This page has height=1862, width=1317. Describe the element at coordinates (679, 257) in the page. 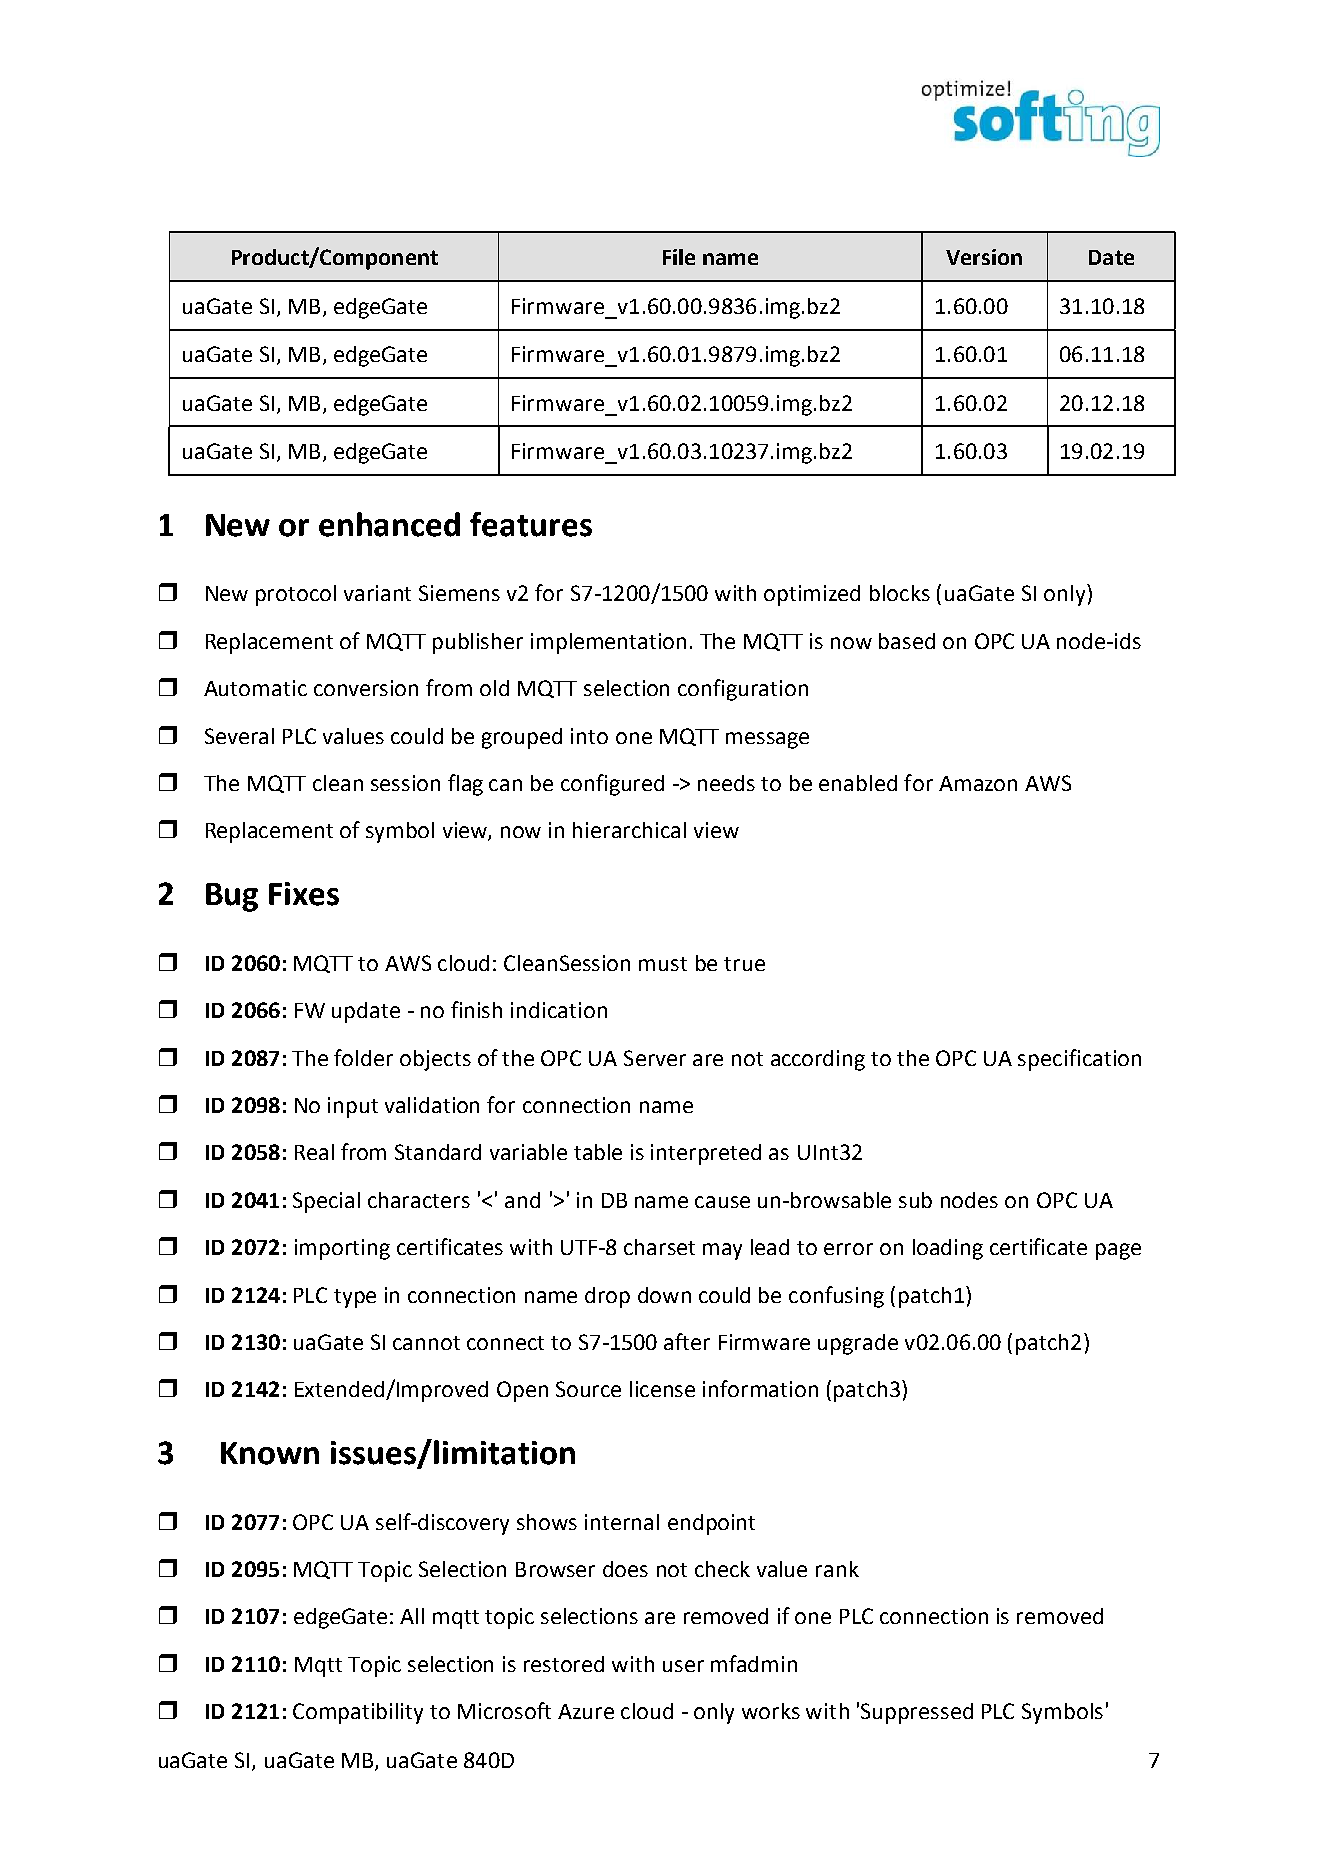

I see `File` at that location.
